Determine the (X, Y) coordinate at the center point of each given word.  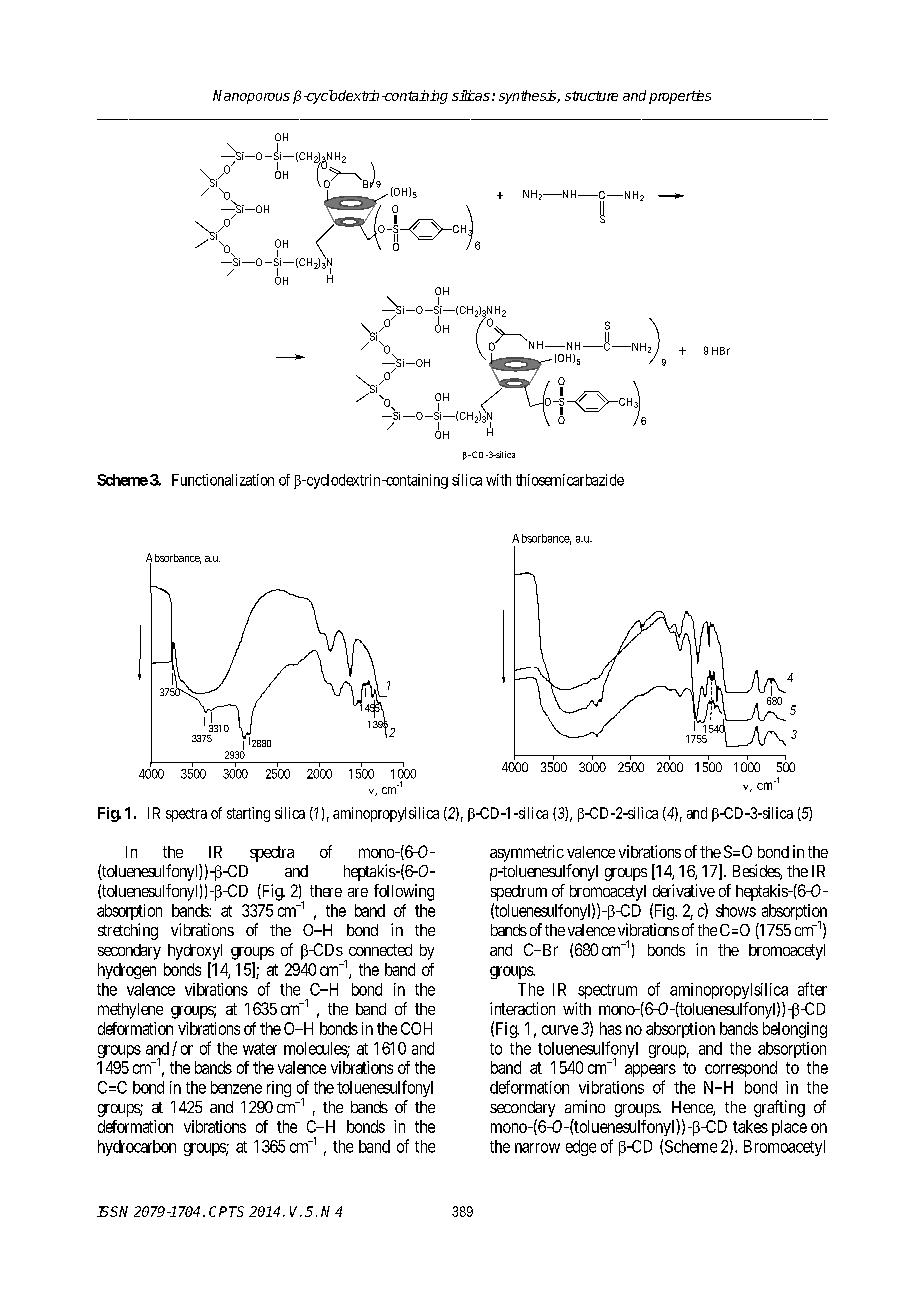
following (404, 892)
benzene (236, 1087)
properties (680, 97)
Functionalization (223, 480)
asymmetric (527, 853)
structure (591, 96)
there (326, 891)
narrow (537, 1148)
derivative (684, 890)
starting (248, 814)
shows (736, 910)
